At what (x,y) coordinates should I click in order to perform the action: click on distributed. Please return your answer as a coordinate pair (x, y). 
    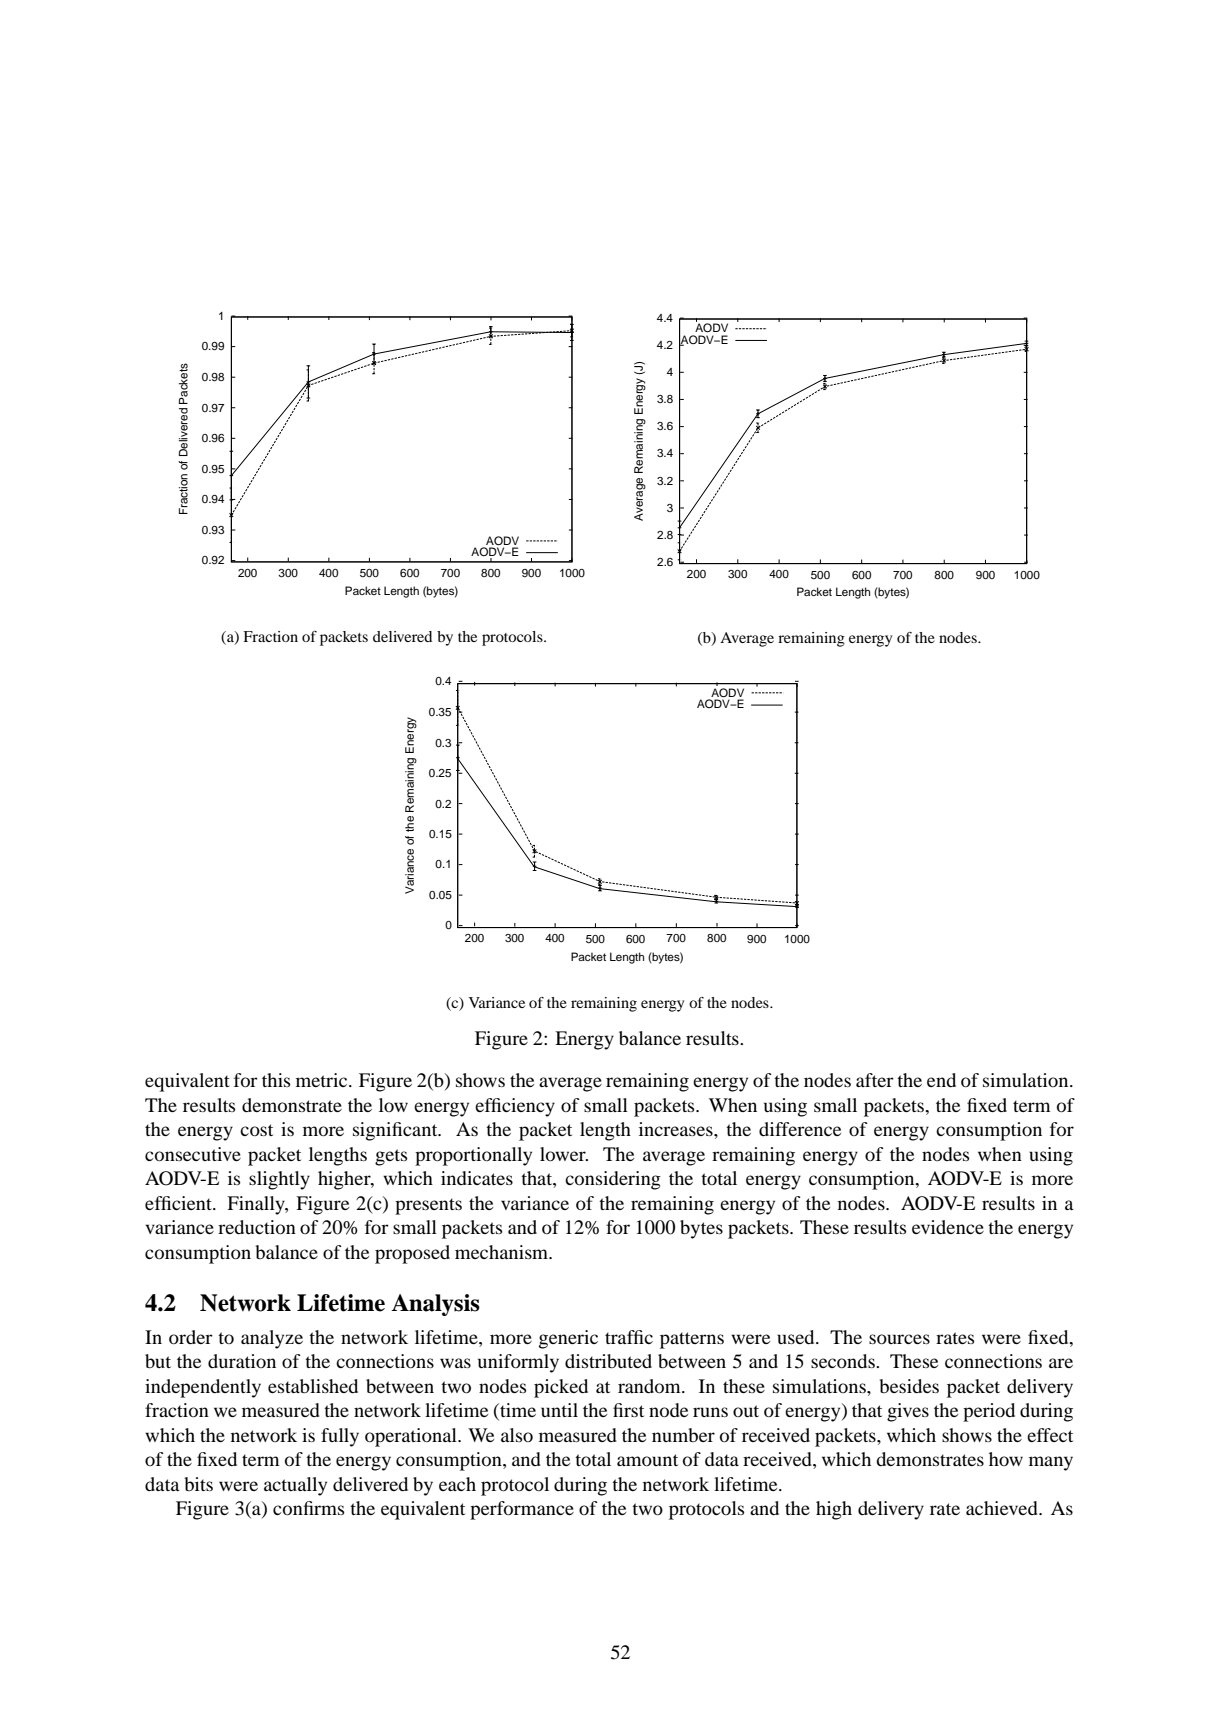
    Looking at the image, I should click on (608, 1361).
